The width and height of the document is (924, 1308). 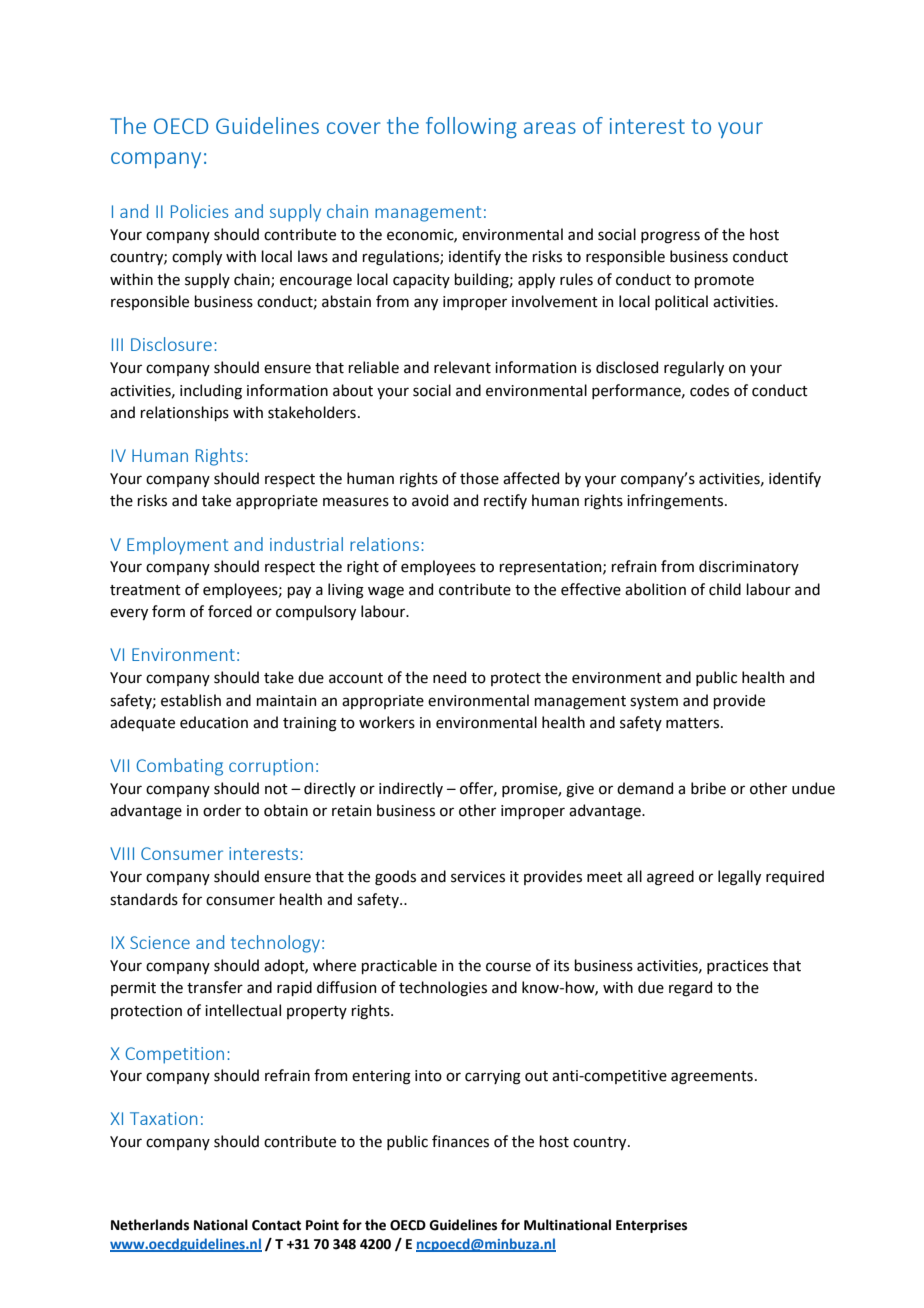 I want to click on Policies, so click(x=199, y=211).
